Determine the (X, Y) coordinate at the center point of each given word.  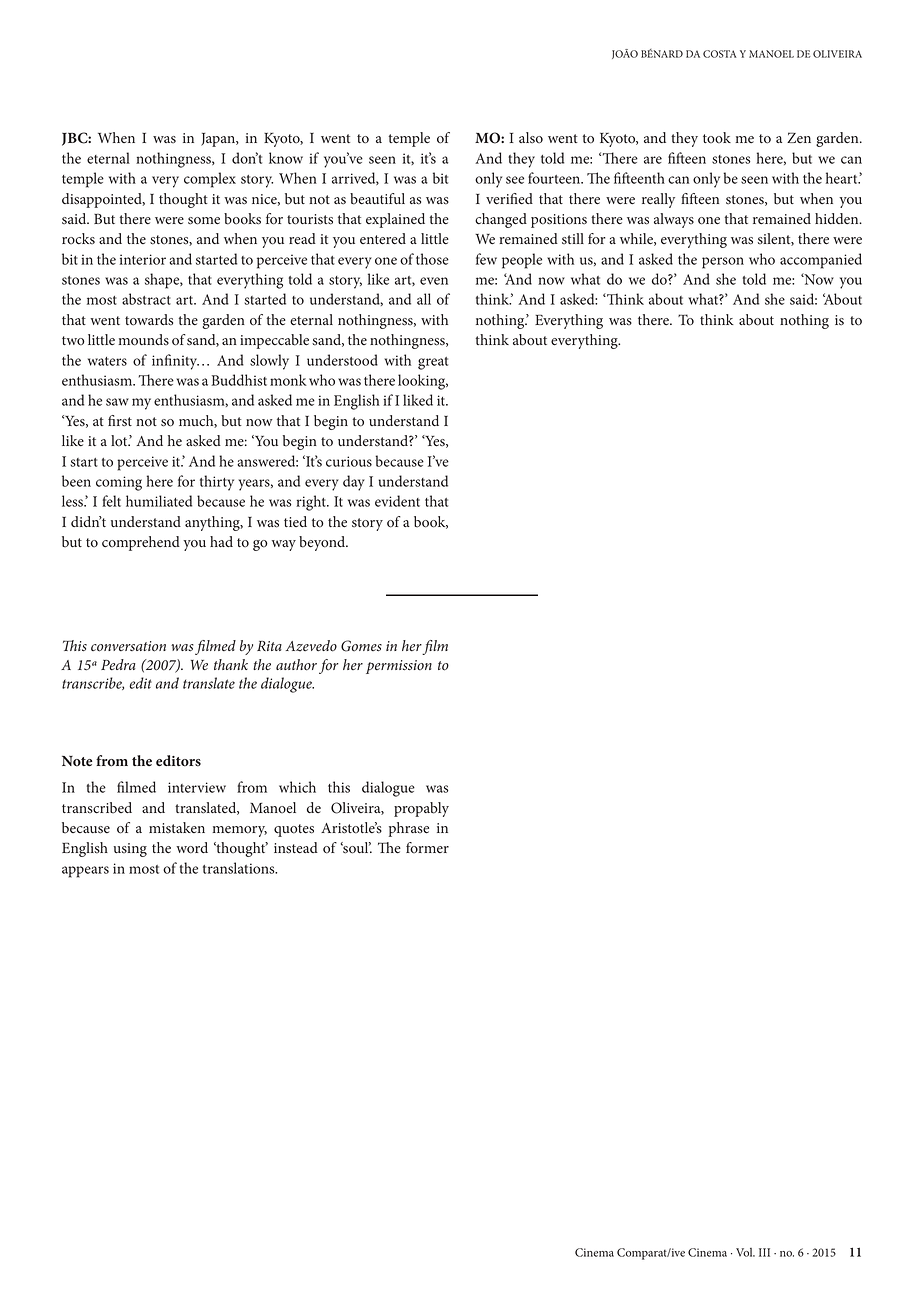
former (427, 847)
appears (85, 872)
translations (240, 868)
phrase (409, 829)
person (723, 263)
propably (421, 809)
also (531, 138)
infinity (175, 362)
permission (399, 667)
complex (210, 180)
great (433, 363)
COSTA (720, 54)
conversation (128, 646)
